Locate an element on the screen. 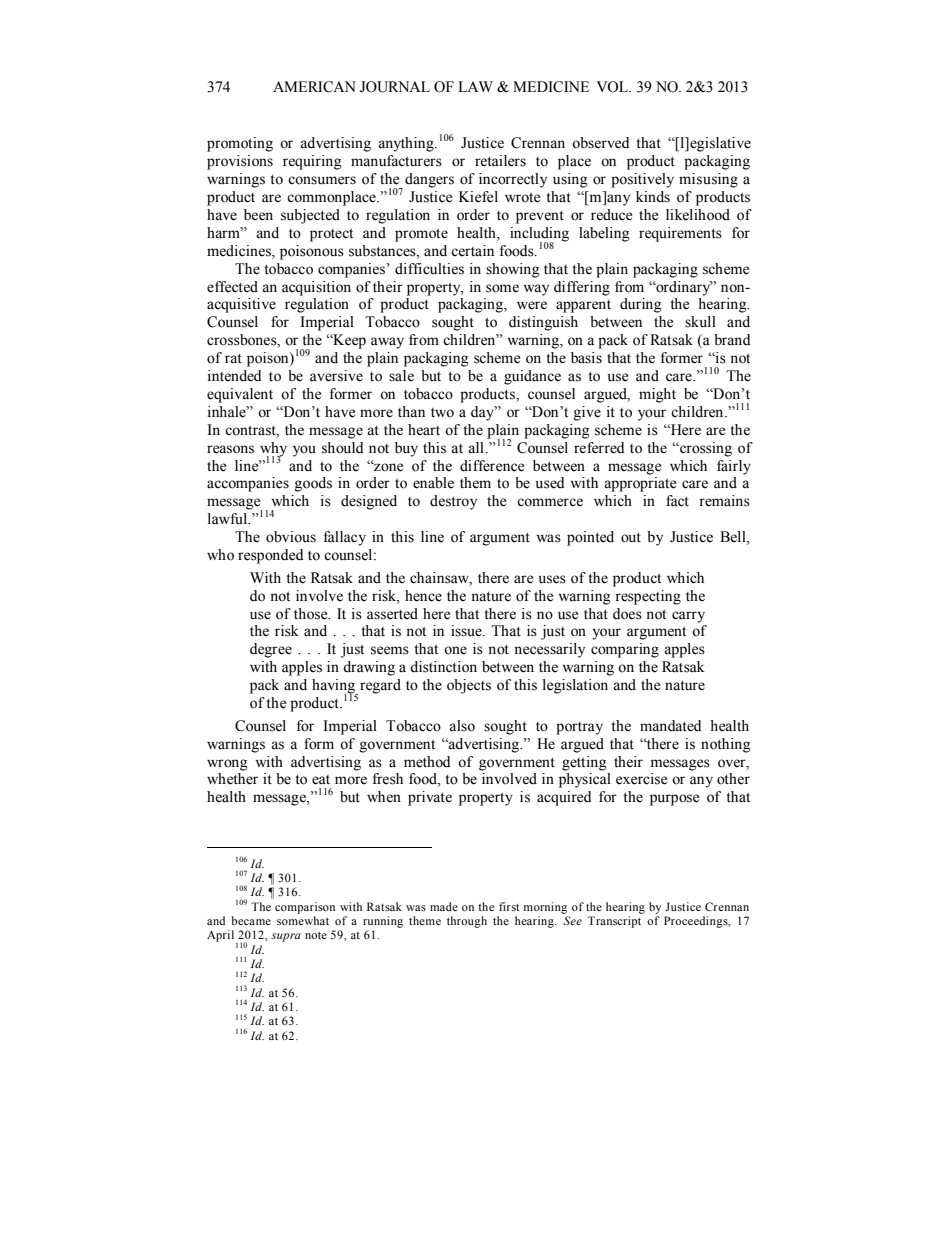  were is located at coordinates (532, 305).
